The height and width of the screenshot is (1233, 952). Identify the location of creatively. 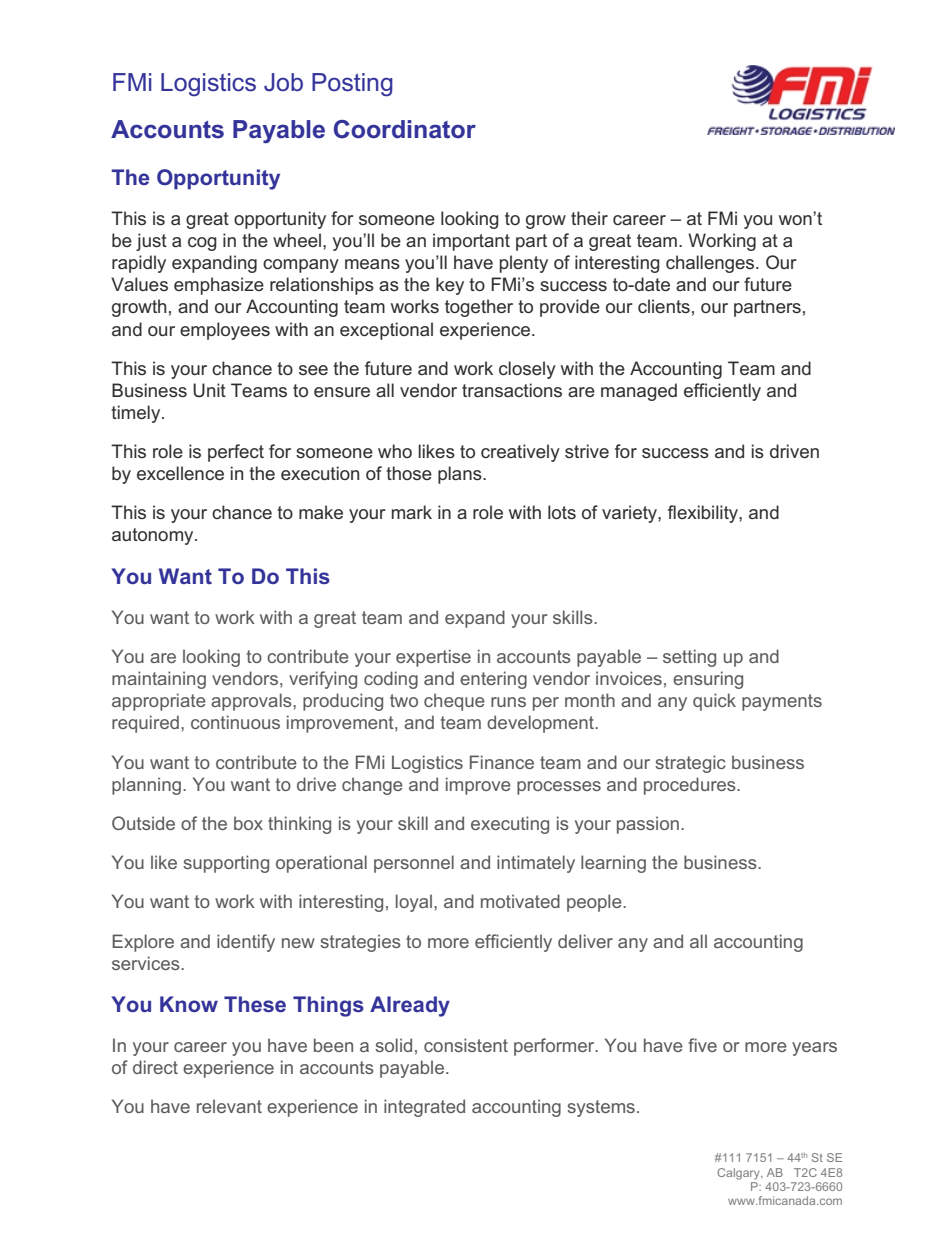
(520, 453).
